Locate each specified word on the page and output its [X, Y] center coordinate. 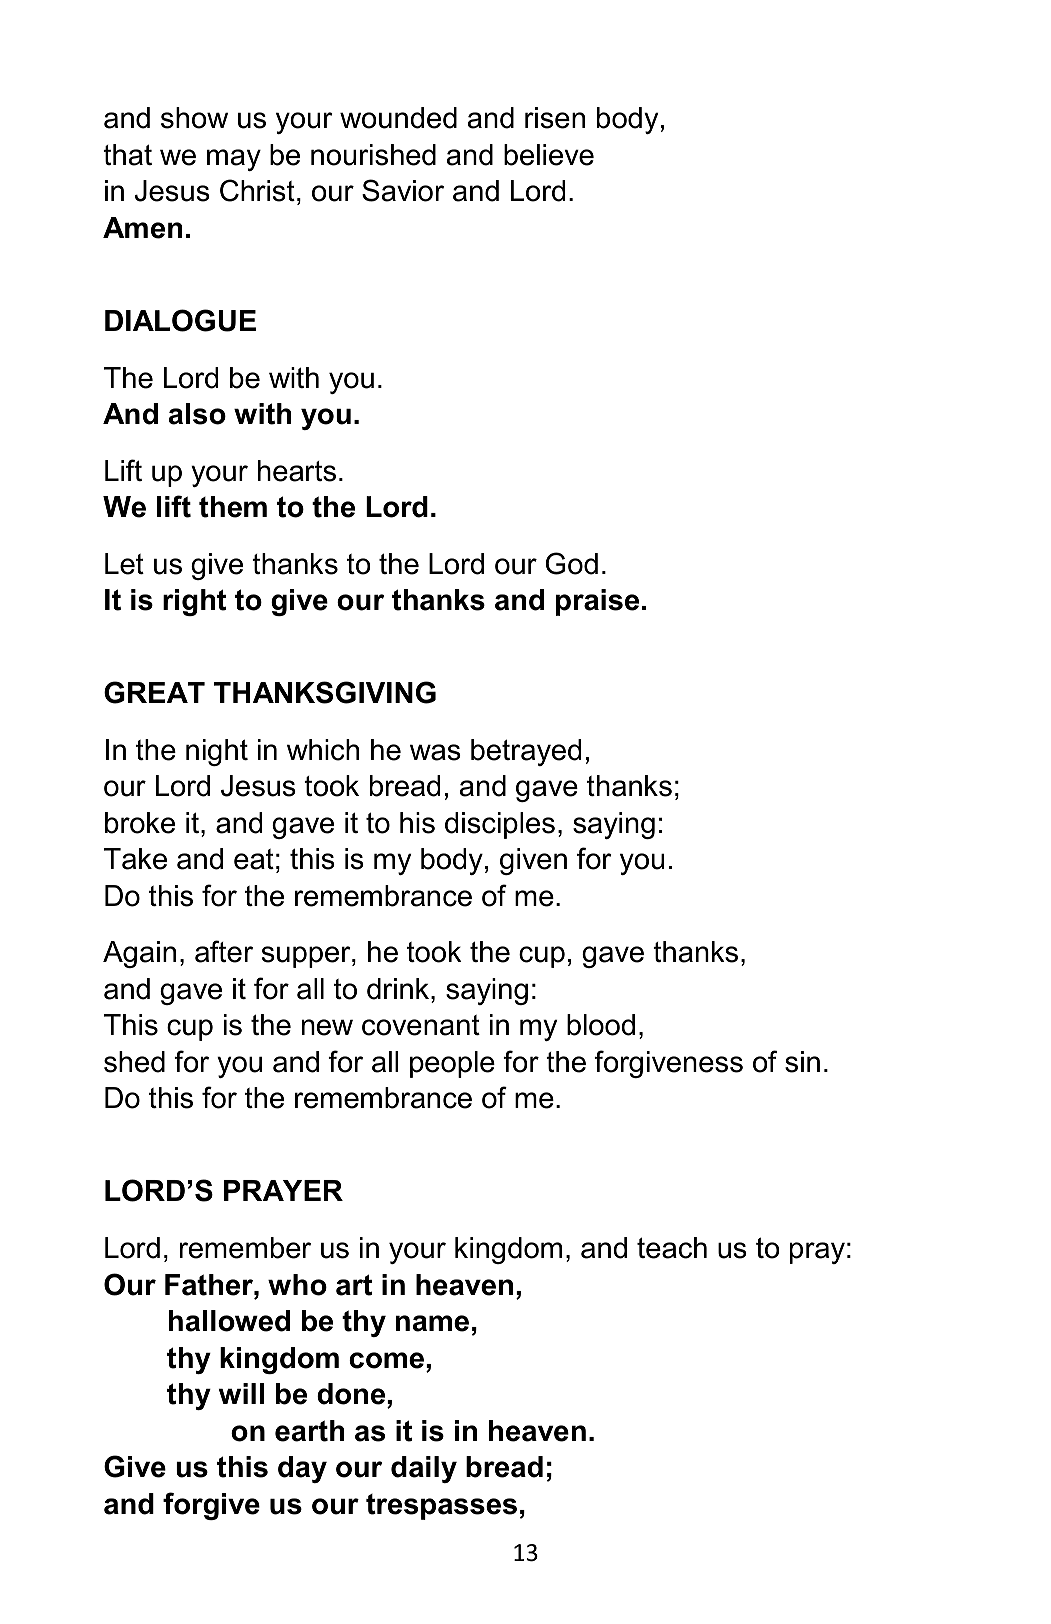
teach [672, 1248]
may [234, 160]
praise [597, 602]
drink [399, 989]
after [224, 951]
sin [802, 1062]
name [432, 1323]
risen [555, 118]
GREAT [154, 692]
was [435, 752]
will [241, 1393]
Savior [403, 190]
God [572, 563]
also [197, 414]
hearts [297, 471]
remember [245, 1248]
